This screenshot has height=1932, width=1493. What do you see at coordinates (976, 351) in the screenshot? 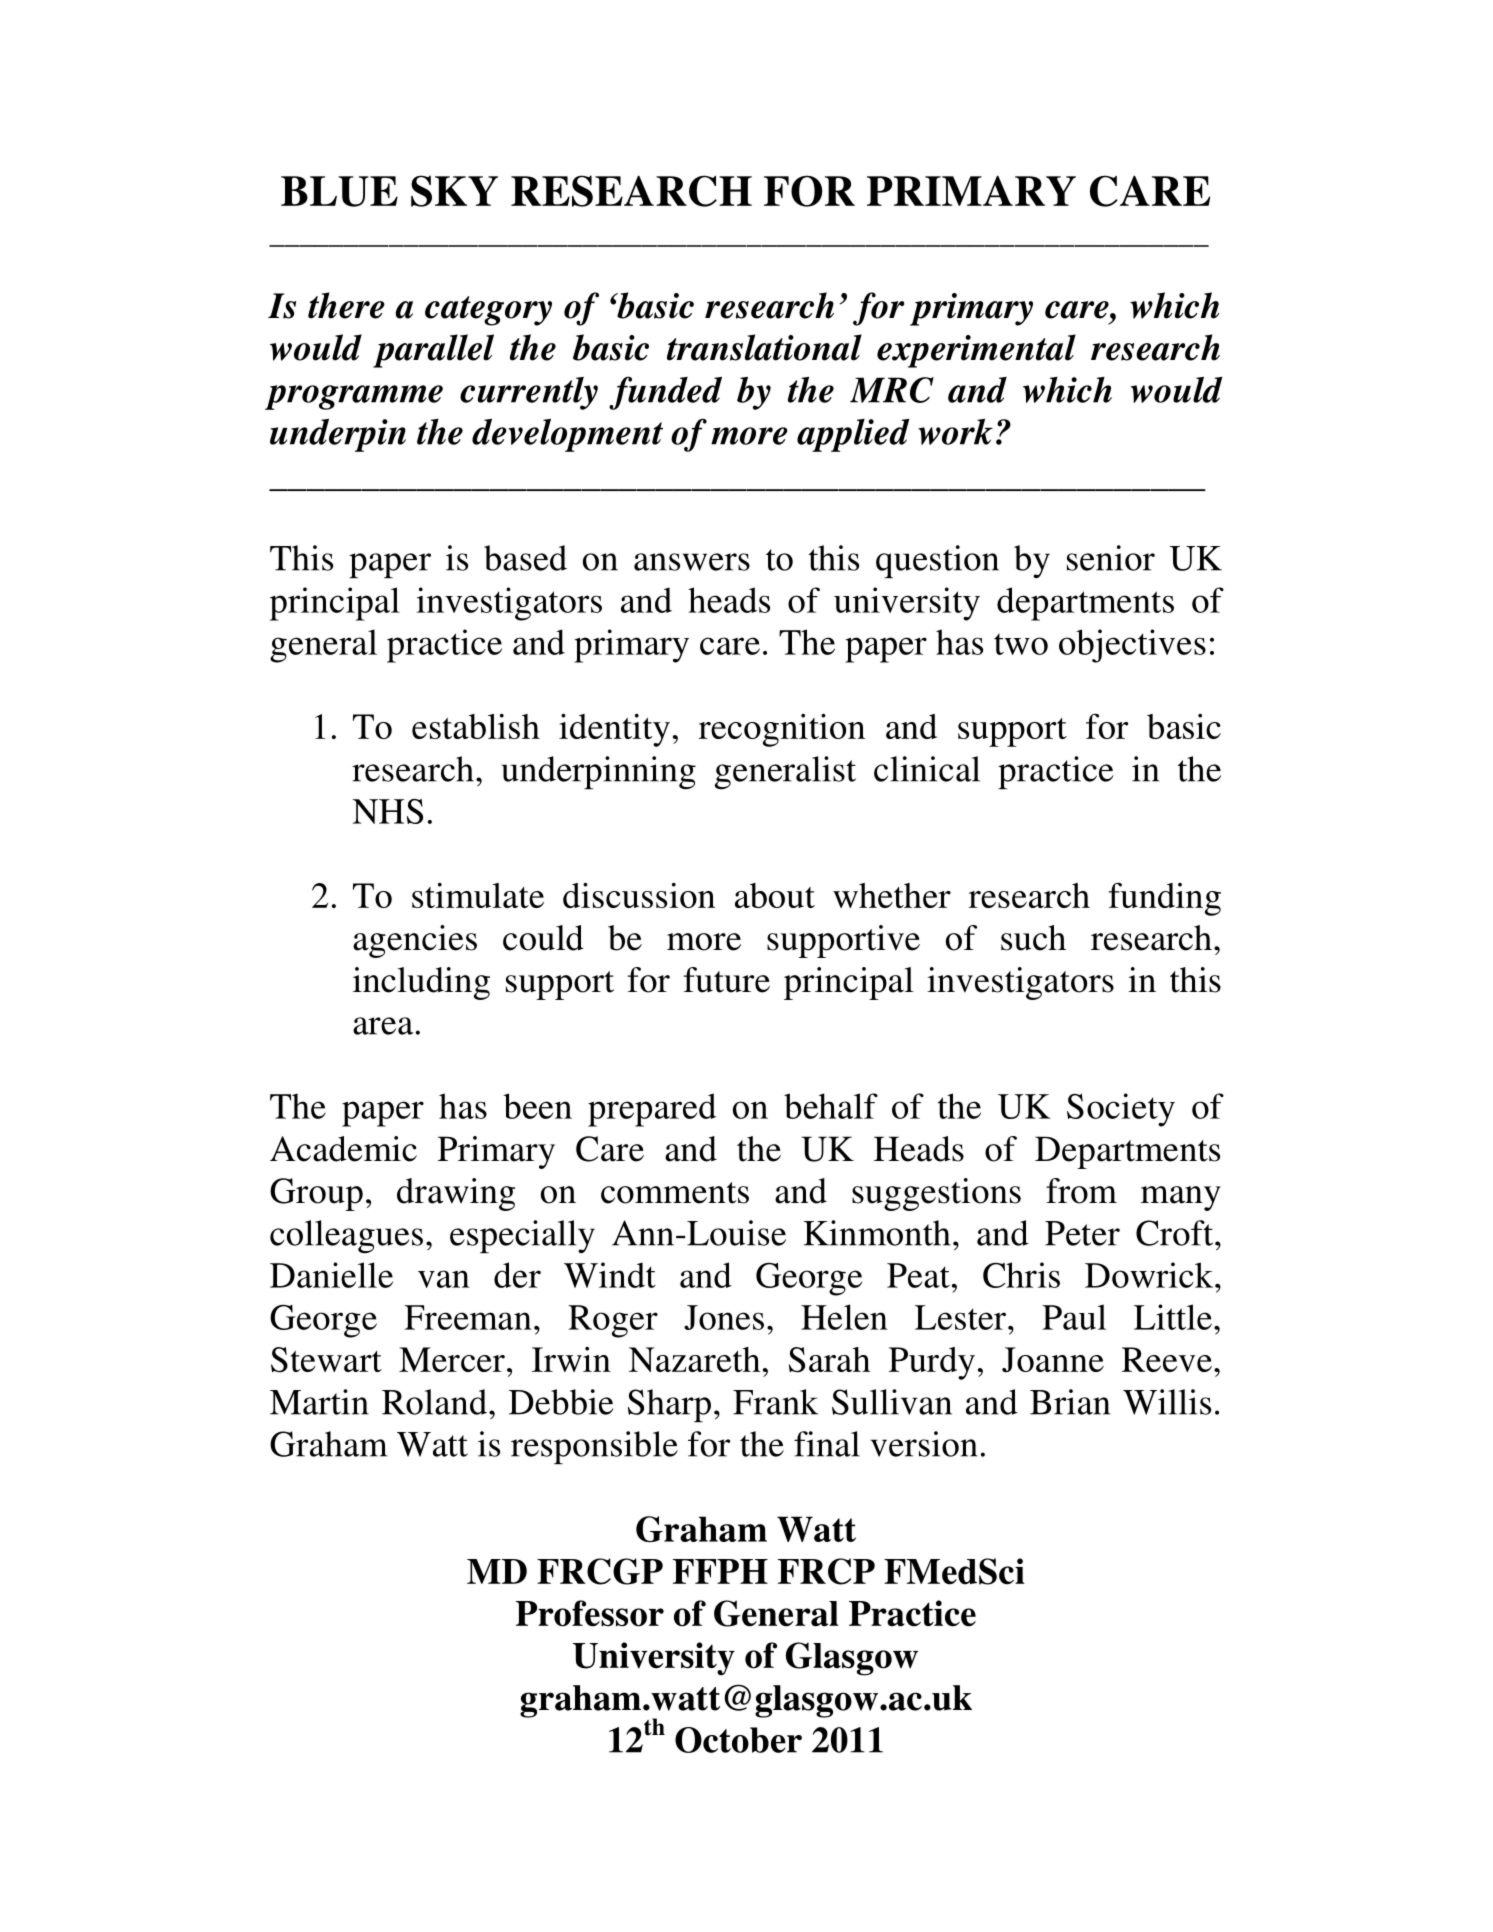
I see `experimental` at bounding box center [976, 351].
